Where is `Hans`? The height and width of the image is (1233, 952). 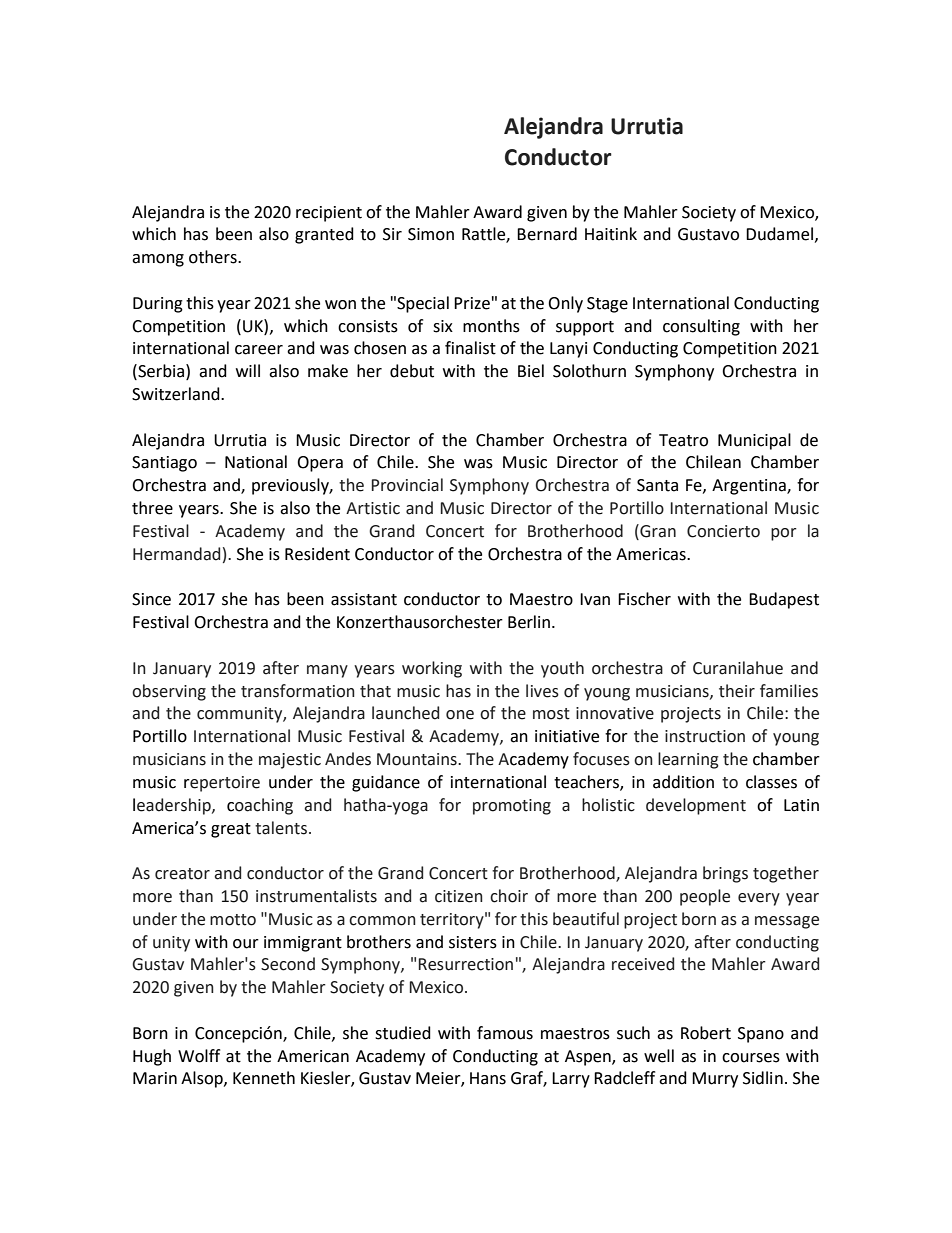 Hans is located at coordinates (488, 1078).
